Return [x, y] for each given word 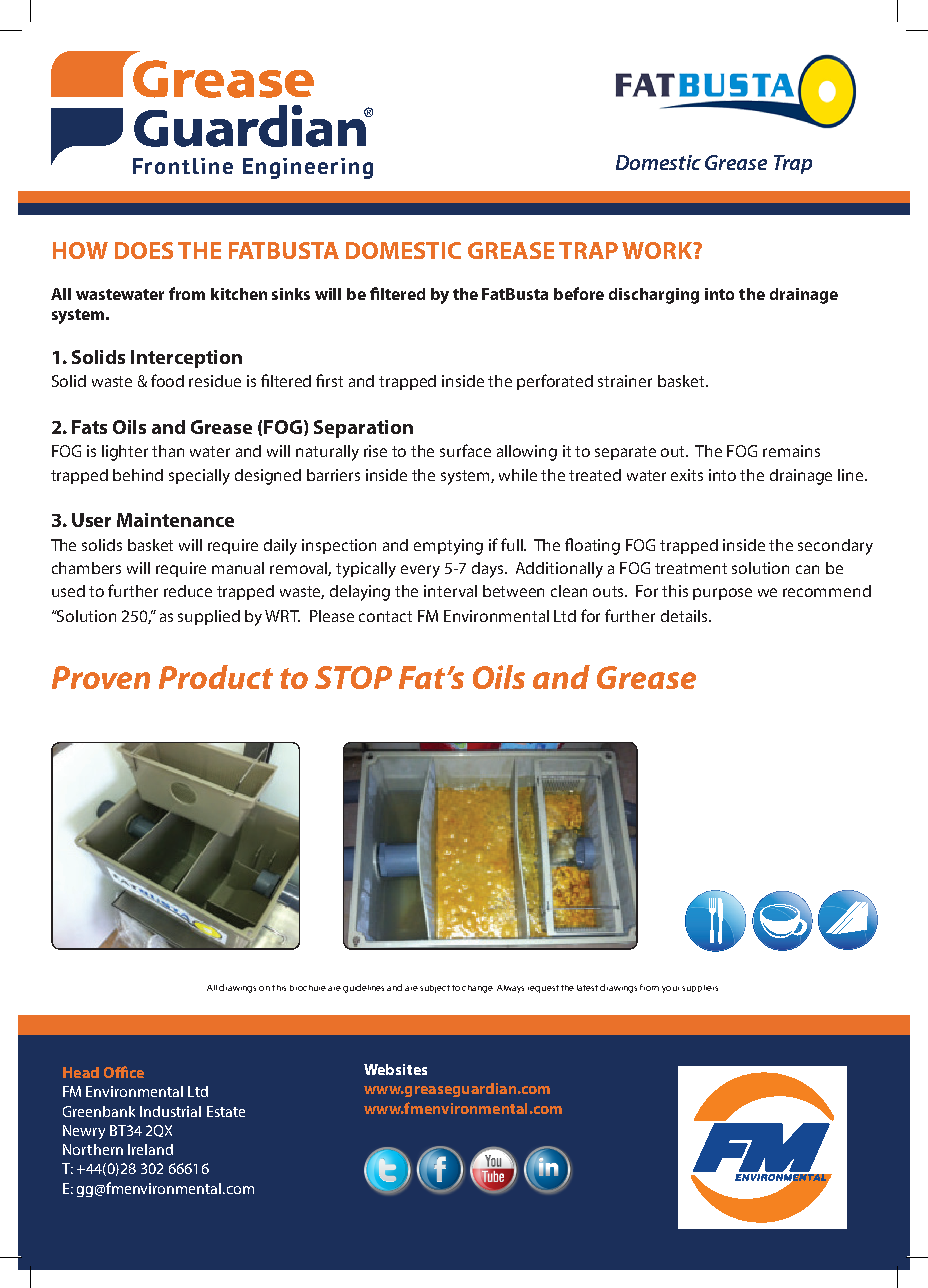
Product [216, 677]
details [685, 616]
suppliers [700, 988]
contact [385, 616]
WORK [658, 250]
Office [124, 1072]
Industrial [170, 1111]
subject [435, 989]
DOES [144, 250]
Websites [395, 1069]
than [168, 451]
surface [465, 450]
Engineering [308, 168]
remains [791, 451]
